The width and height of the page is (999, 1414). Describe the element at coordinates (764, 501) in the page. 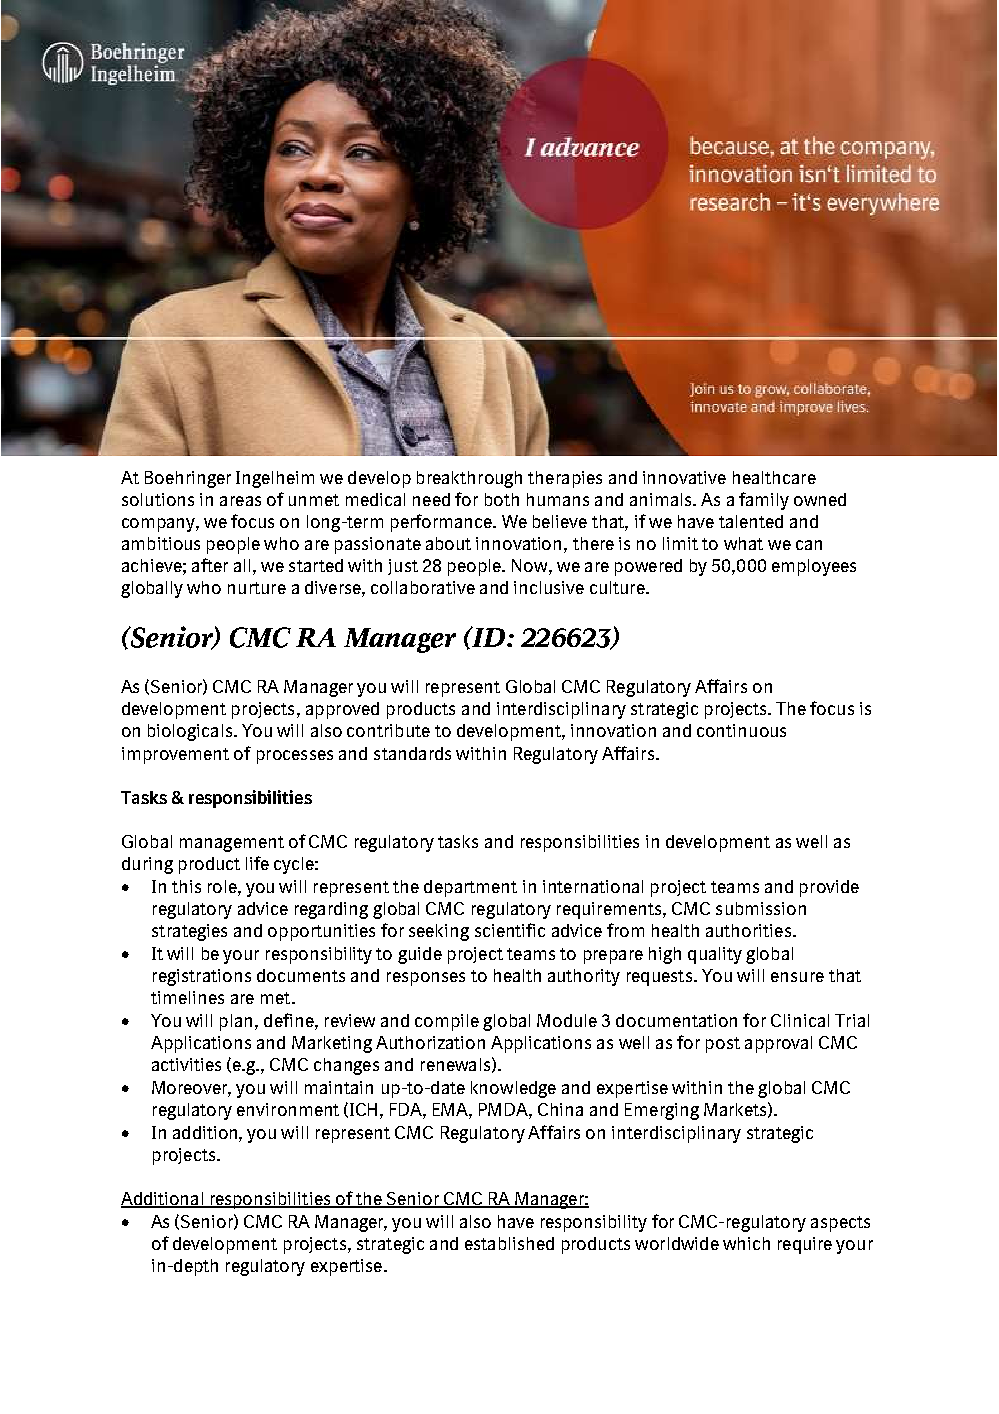

I see `family` at that location.
